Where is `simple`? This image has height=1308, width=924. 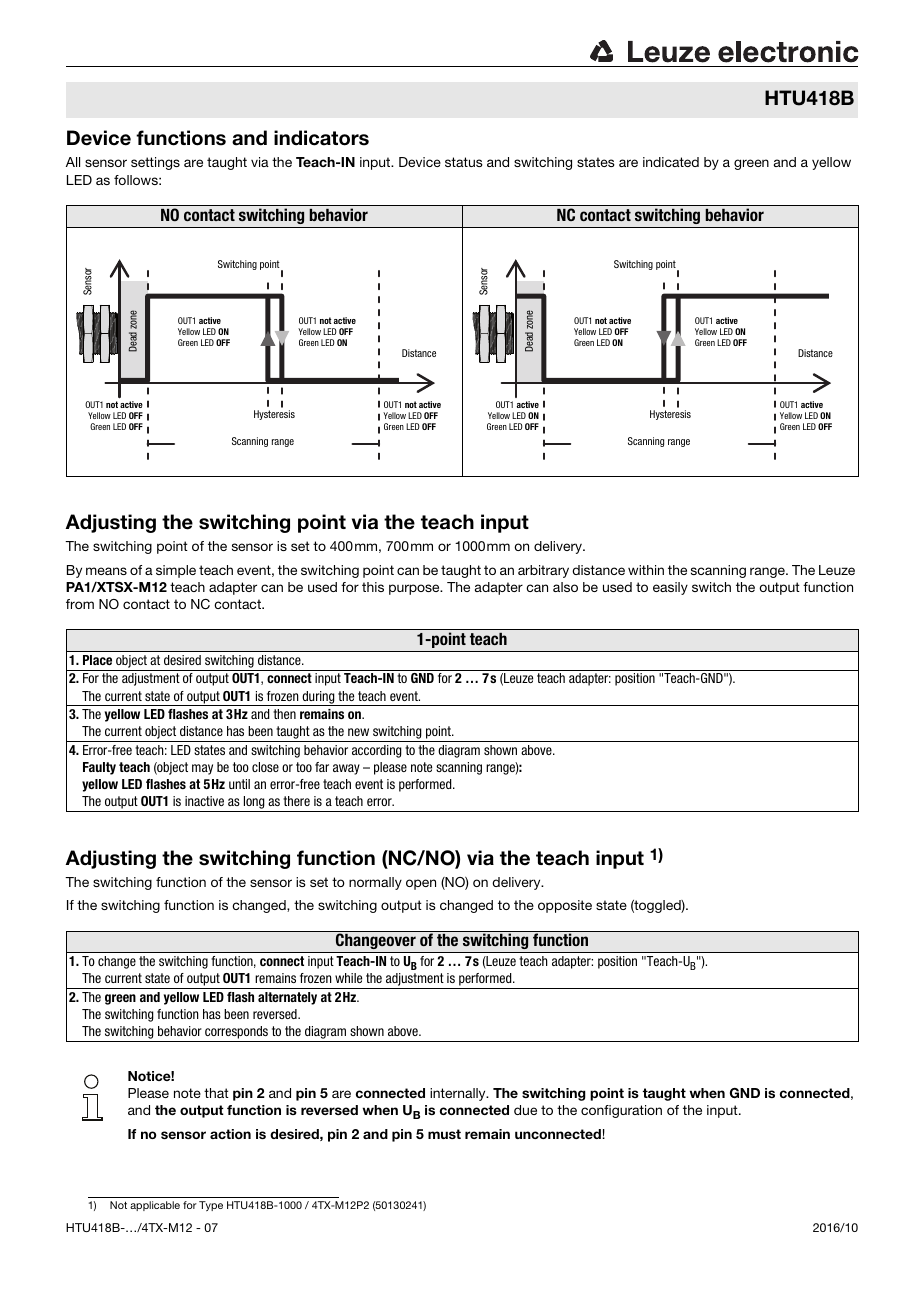 simple is located at coordinates (176, 571).
